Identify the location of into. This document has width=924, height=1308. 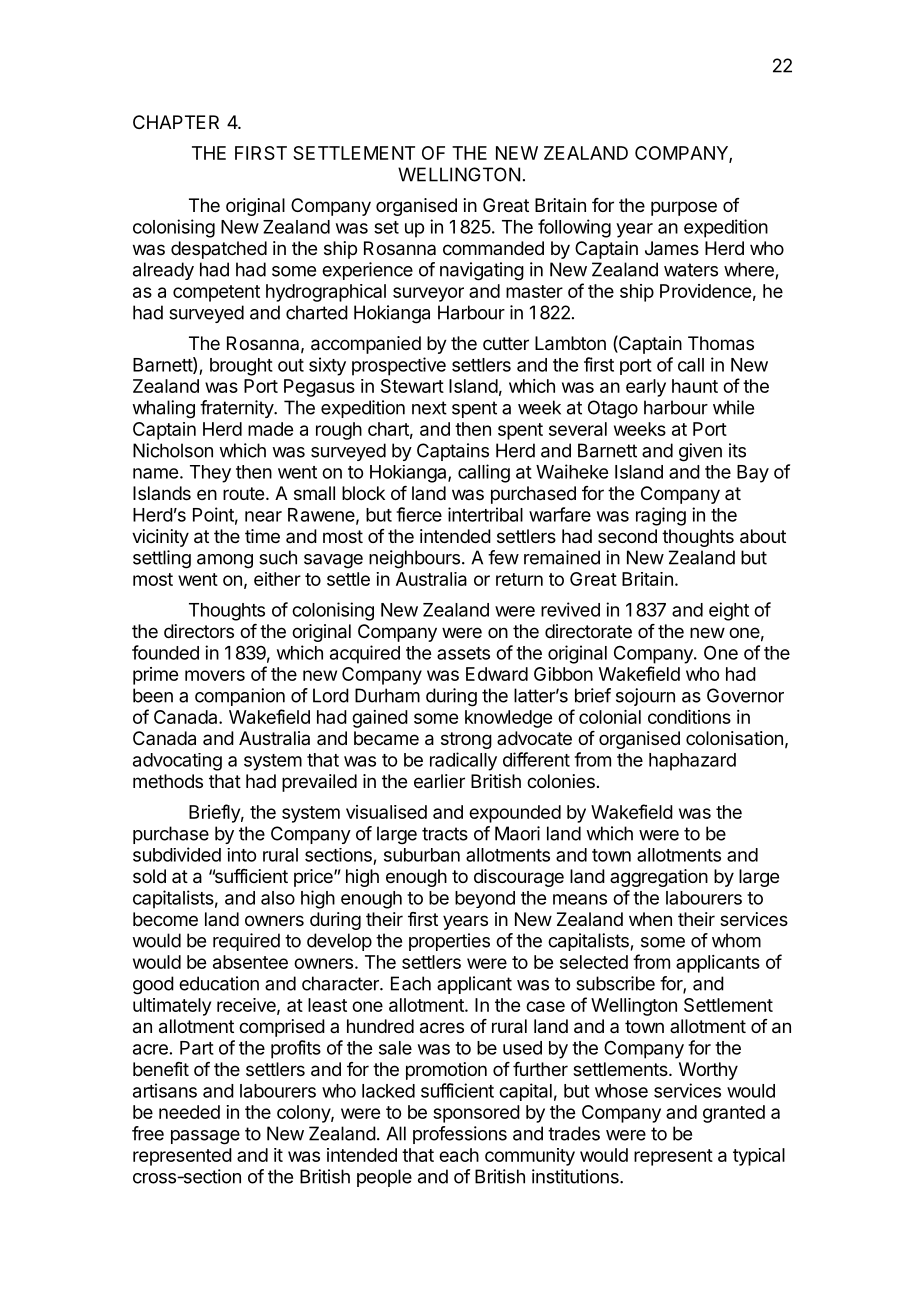
(242, 855).
